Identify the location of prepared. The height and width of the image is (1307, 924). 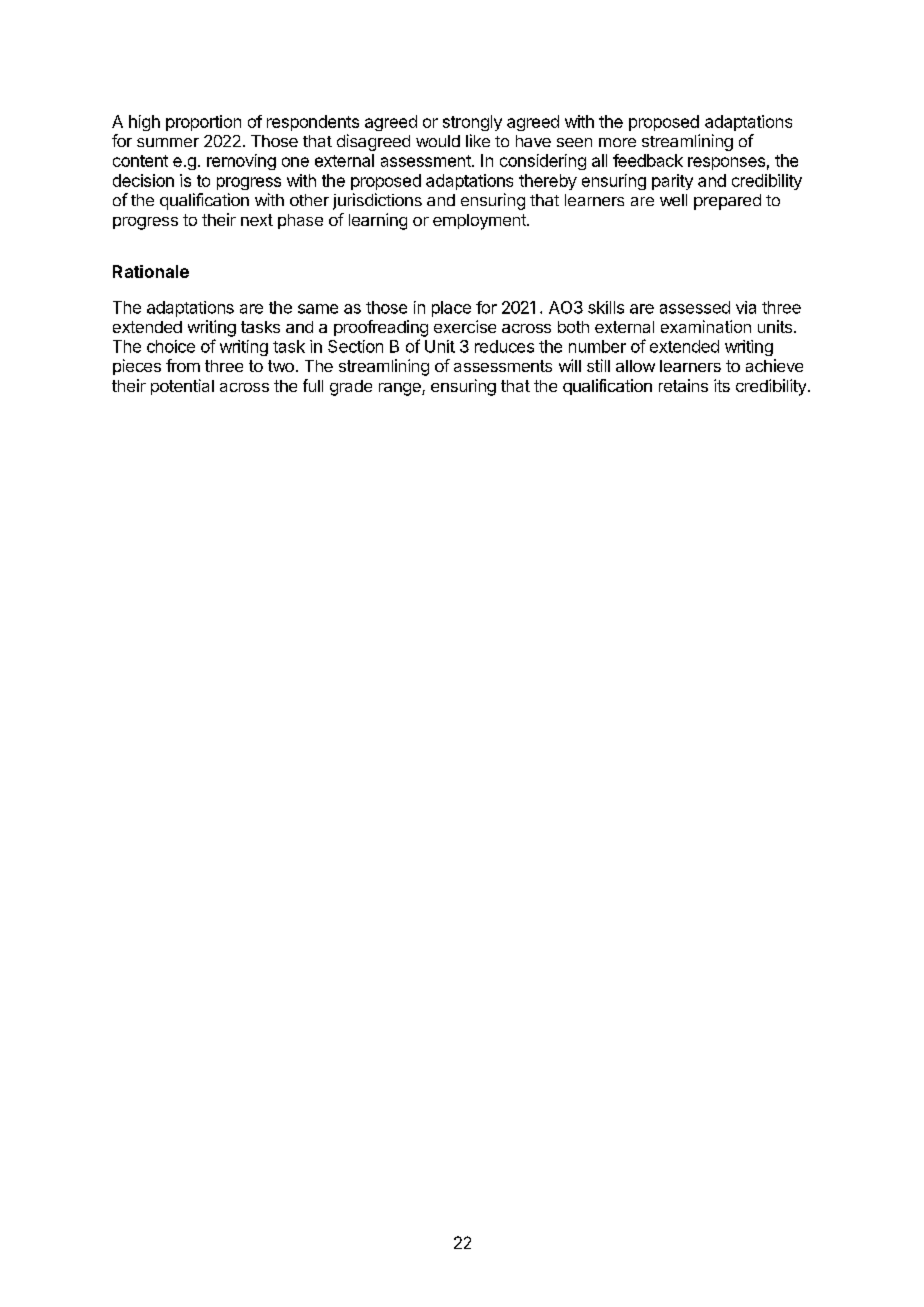
(727, 202).
